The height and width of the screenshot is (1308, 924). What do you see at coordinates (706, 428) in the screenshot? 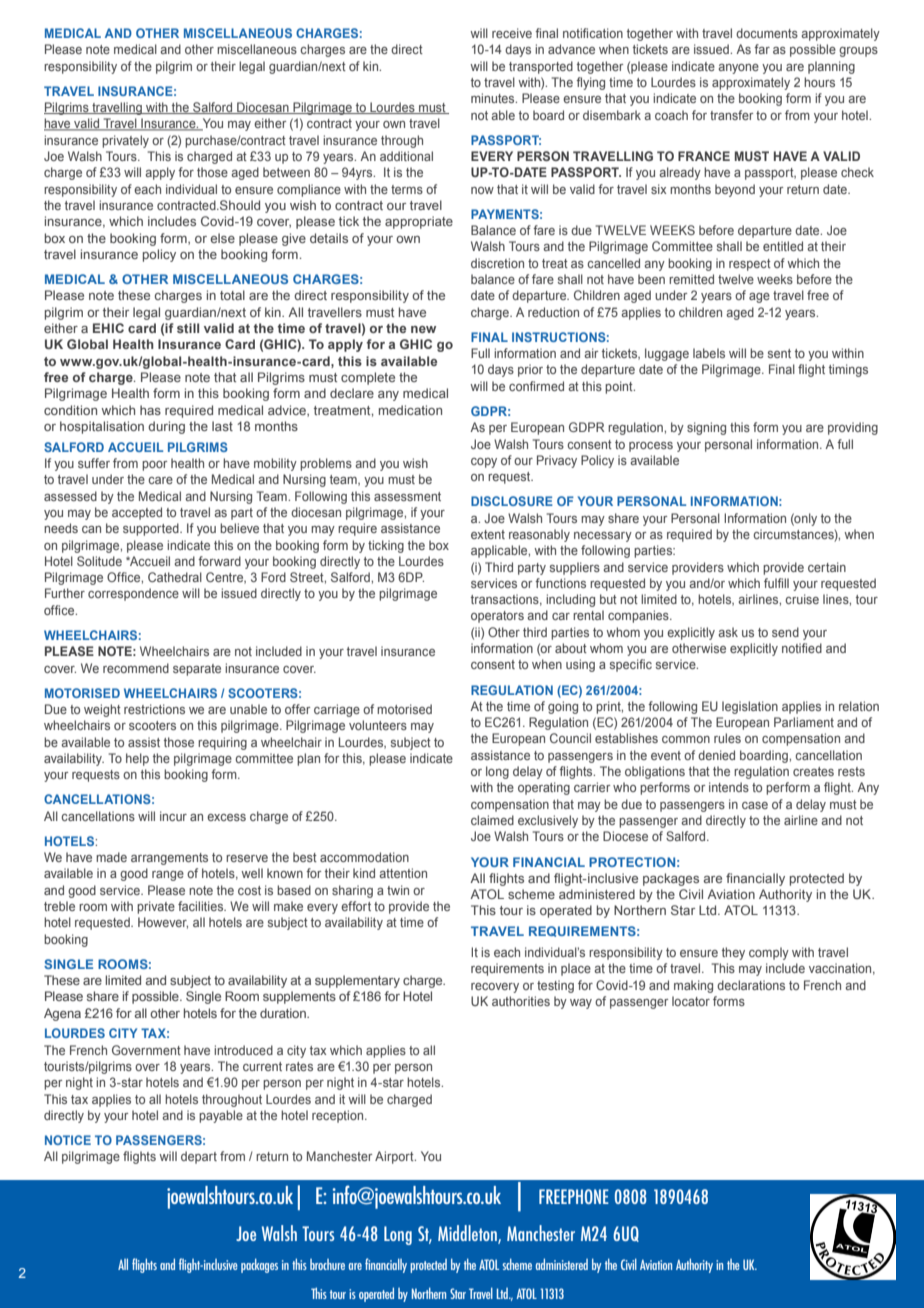
I see `signing` at bounding box center [706, 428].
